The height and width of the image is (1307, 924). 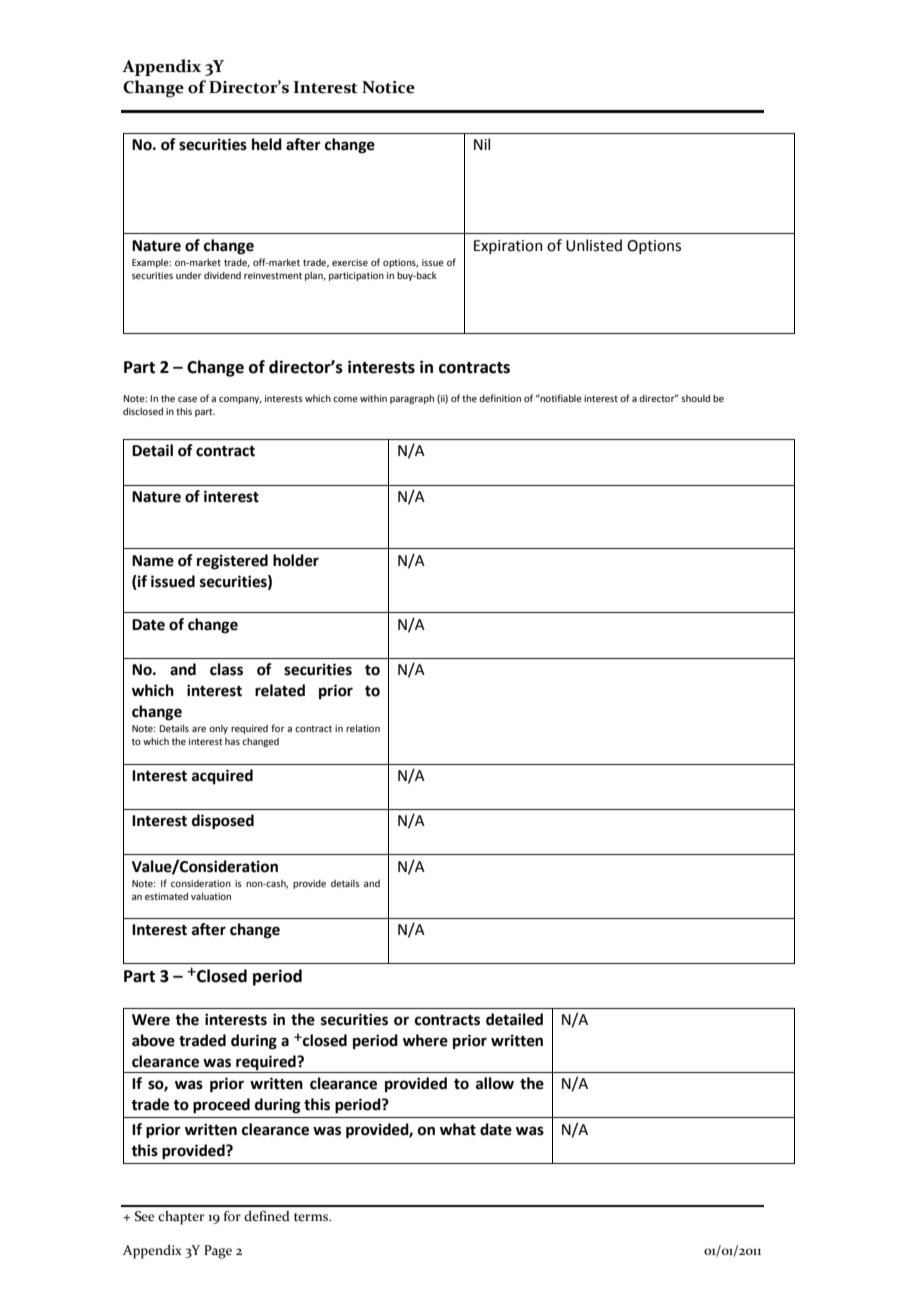 I want to click on Unlisted, so click(x=594, y=245).
